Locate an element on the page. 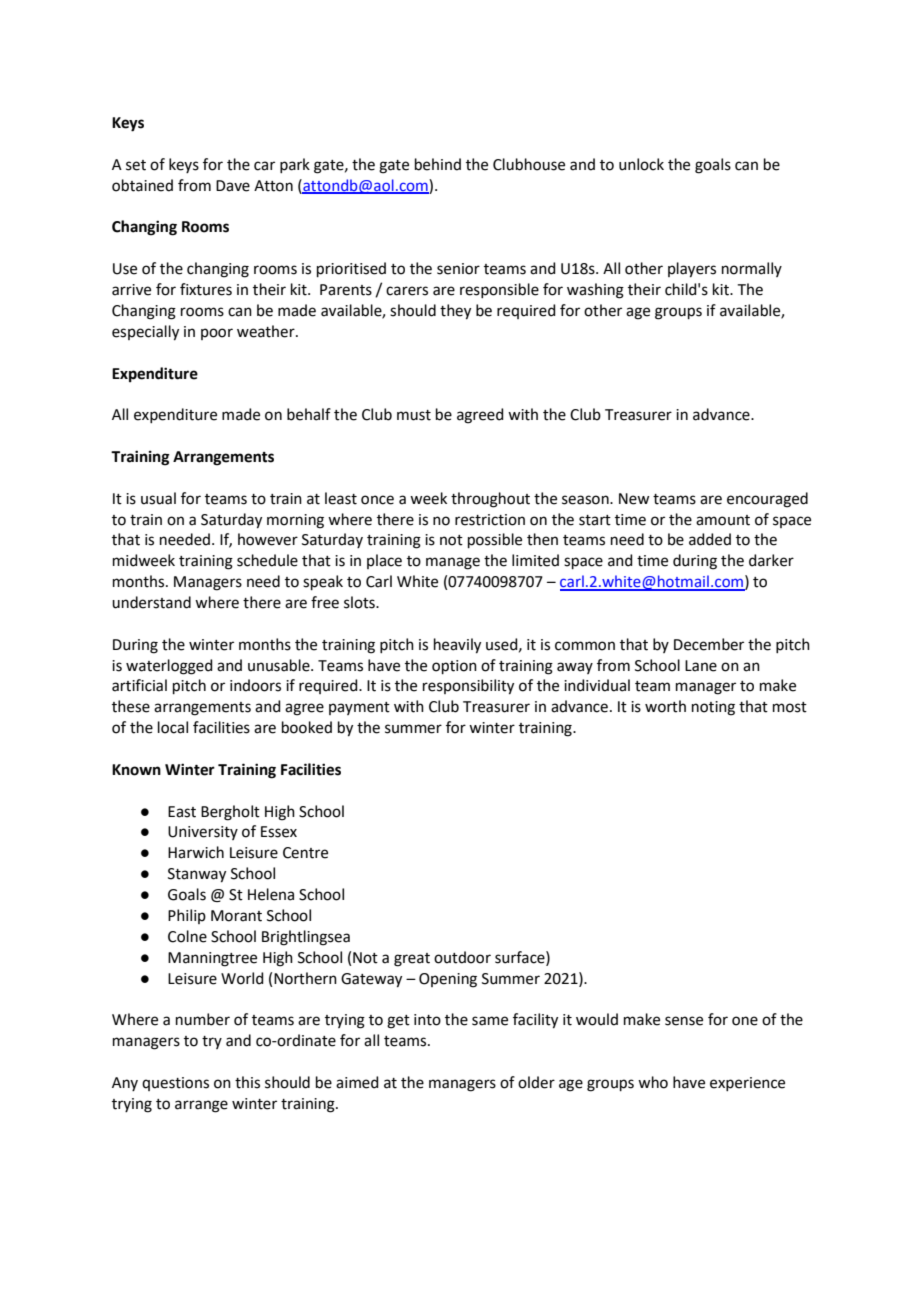 The image size is (924, 1308). behind is located at coordinates (438, 164).
